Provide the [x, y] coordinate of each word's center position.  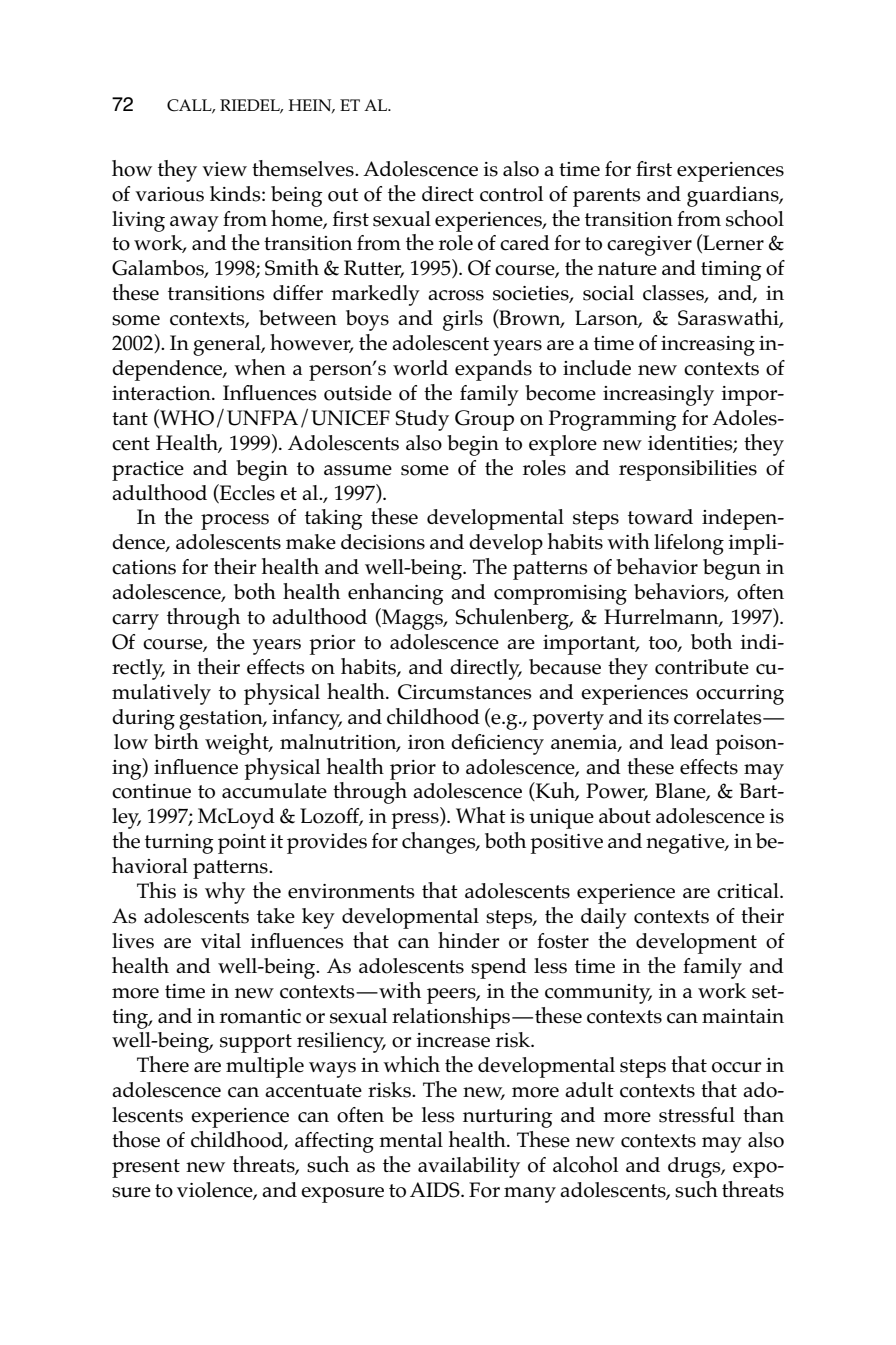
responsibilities [688, 470]
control [511, 194]
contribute [702, 667]
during [143, 719]
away [194, 224]
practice [148, 471]
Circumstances [465, 692]
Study [422, 420]
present [146, 1168]
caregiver [649, 246]
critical [749, 891]
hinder [468, 940]
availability [469, 1167]
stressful [697, 1115]
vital [221, 940]
